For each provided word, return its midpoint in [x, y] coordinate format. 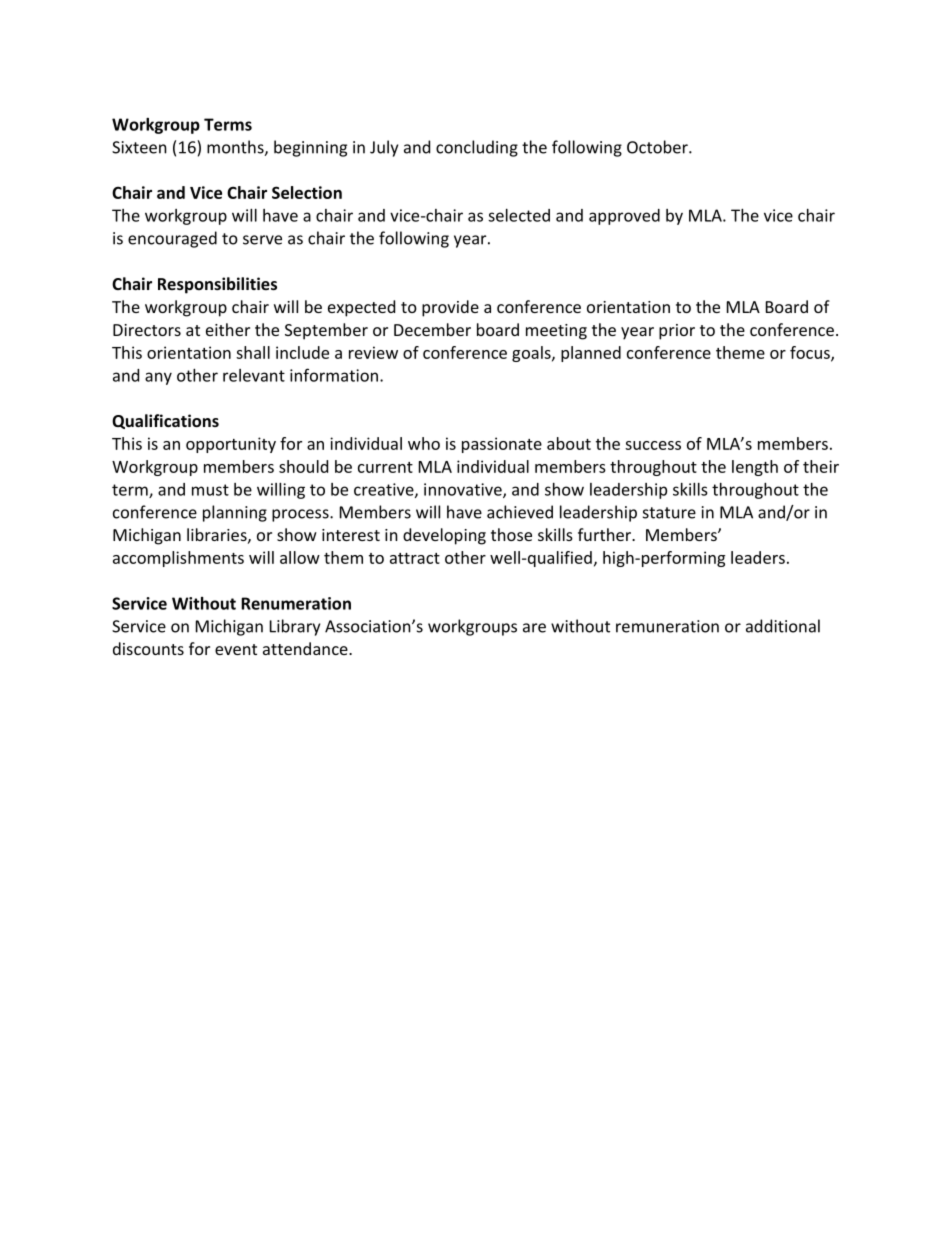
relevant [254, 375]
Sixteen [139, 147]
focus [811, 353]
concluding [477, 148]
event [236, 649]
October [658, 147]
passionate [502, 445]
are [534, 628]
